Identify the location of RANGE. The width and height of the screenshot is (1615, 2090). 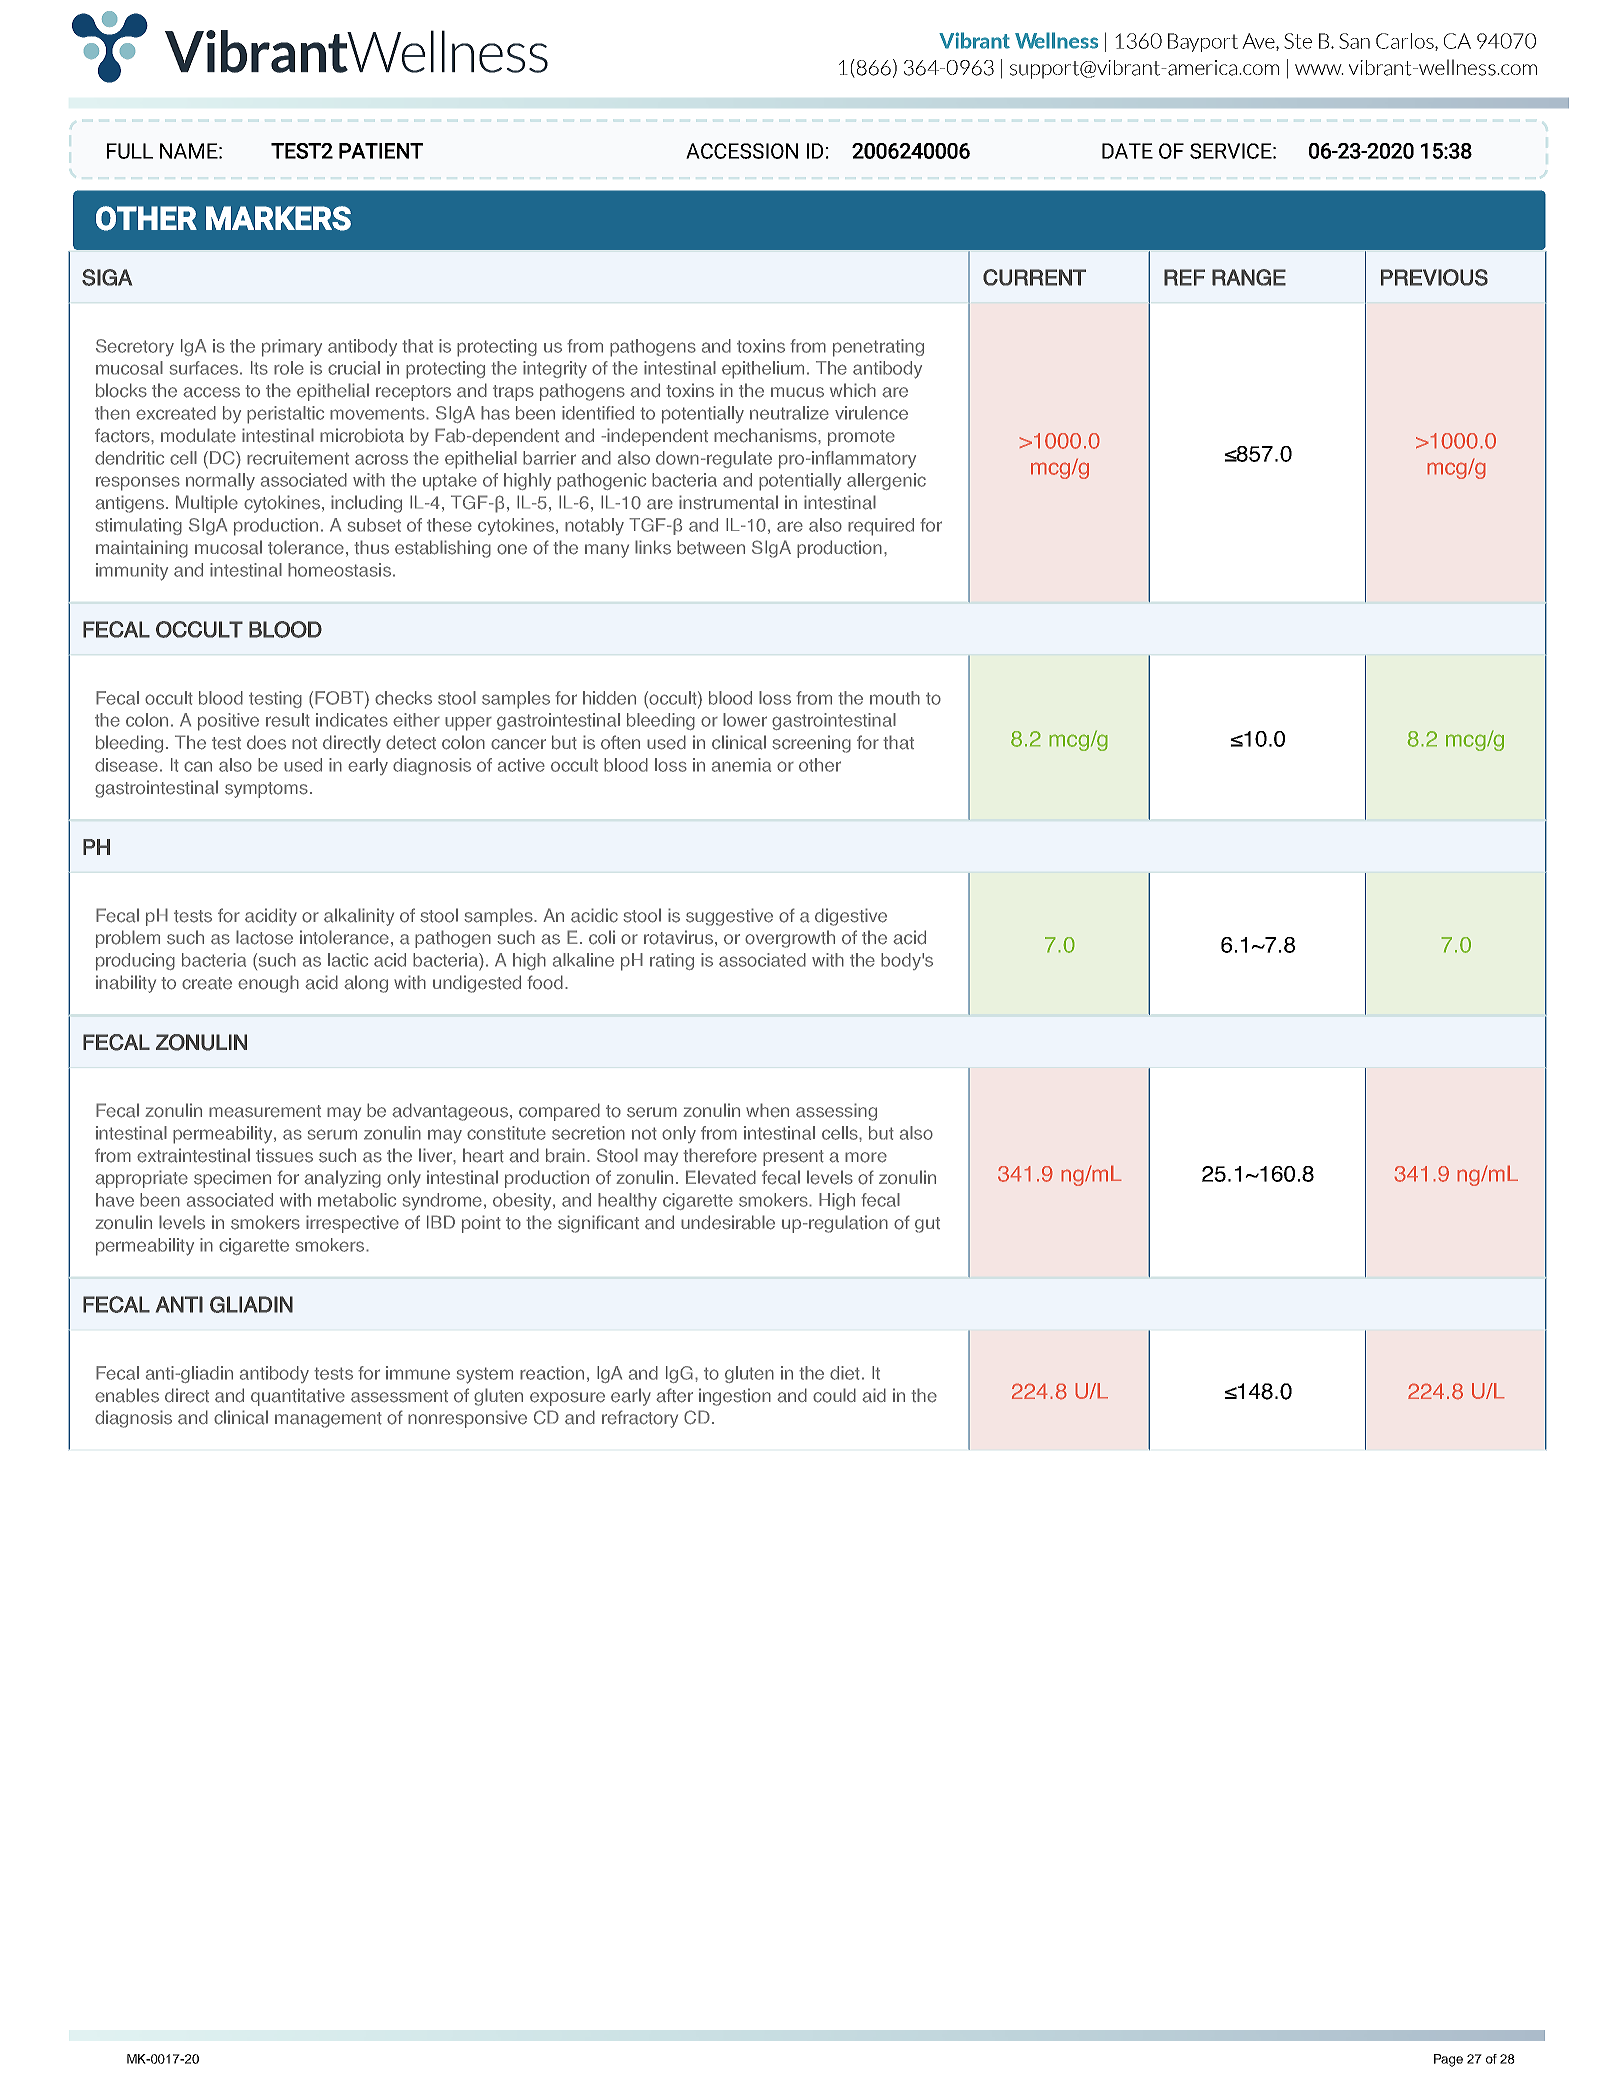
(1249, 277).
